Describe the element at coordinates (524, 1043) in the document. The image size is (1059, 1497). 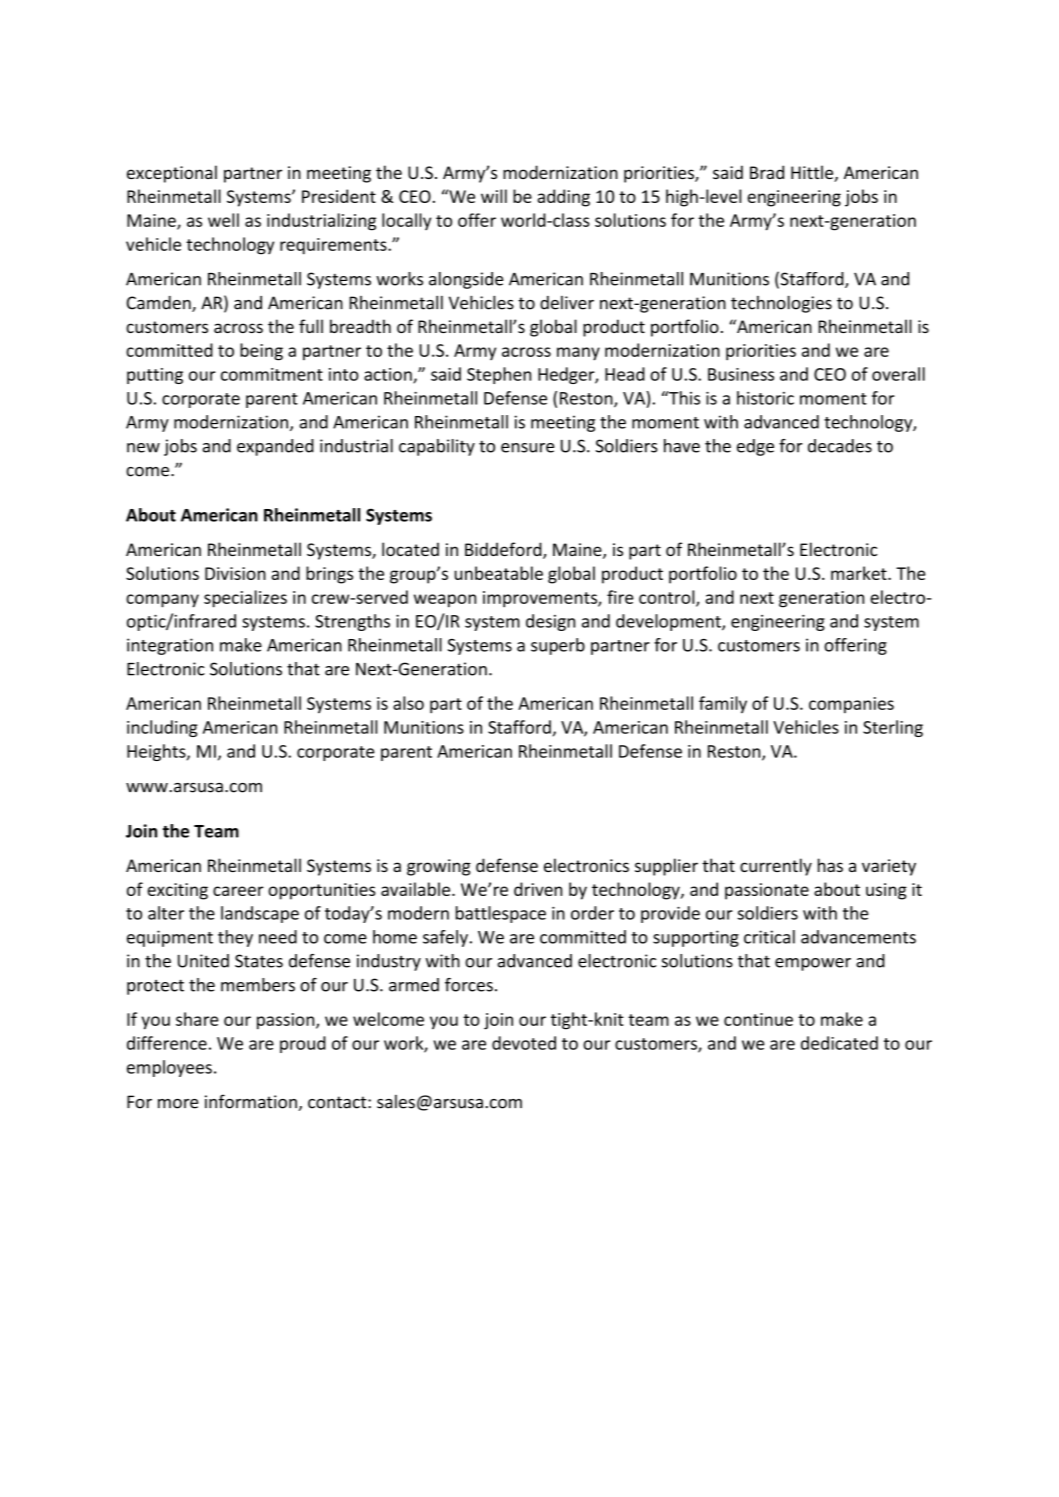
I see `devoted` at that location.
